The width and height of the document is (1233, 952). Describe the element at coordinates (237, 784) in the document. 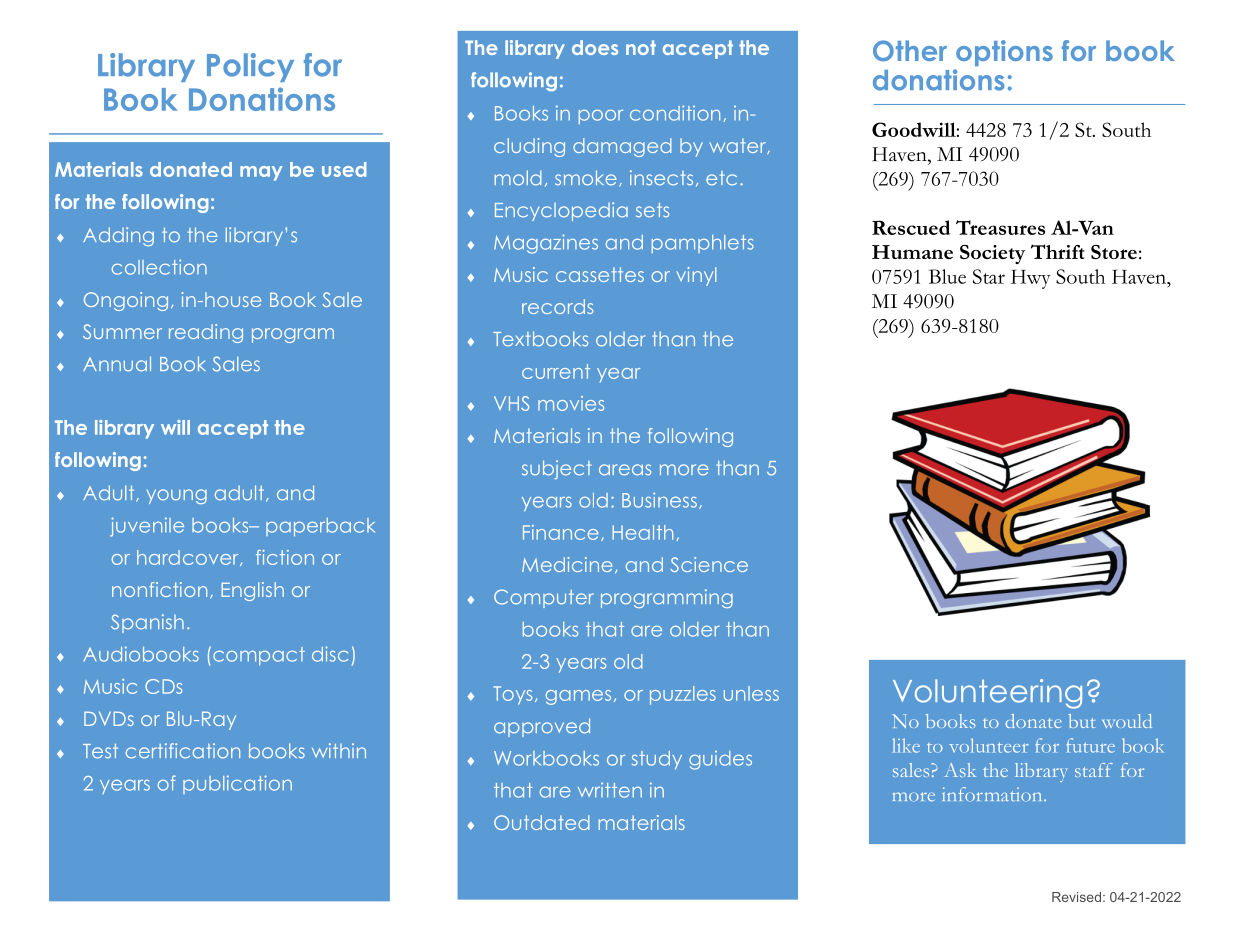

I see `publication` at that location.
